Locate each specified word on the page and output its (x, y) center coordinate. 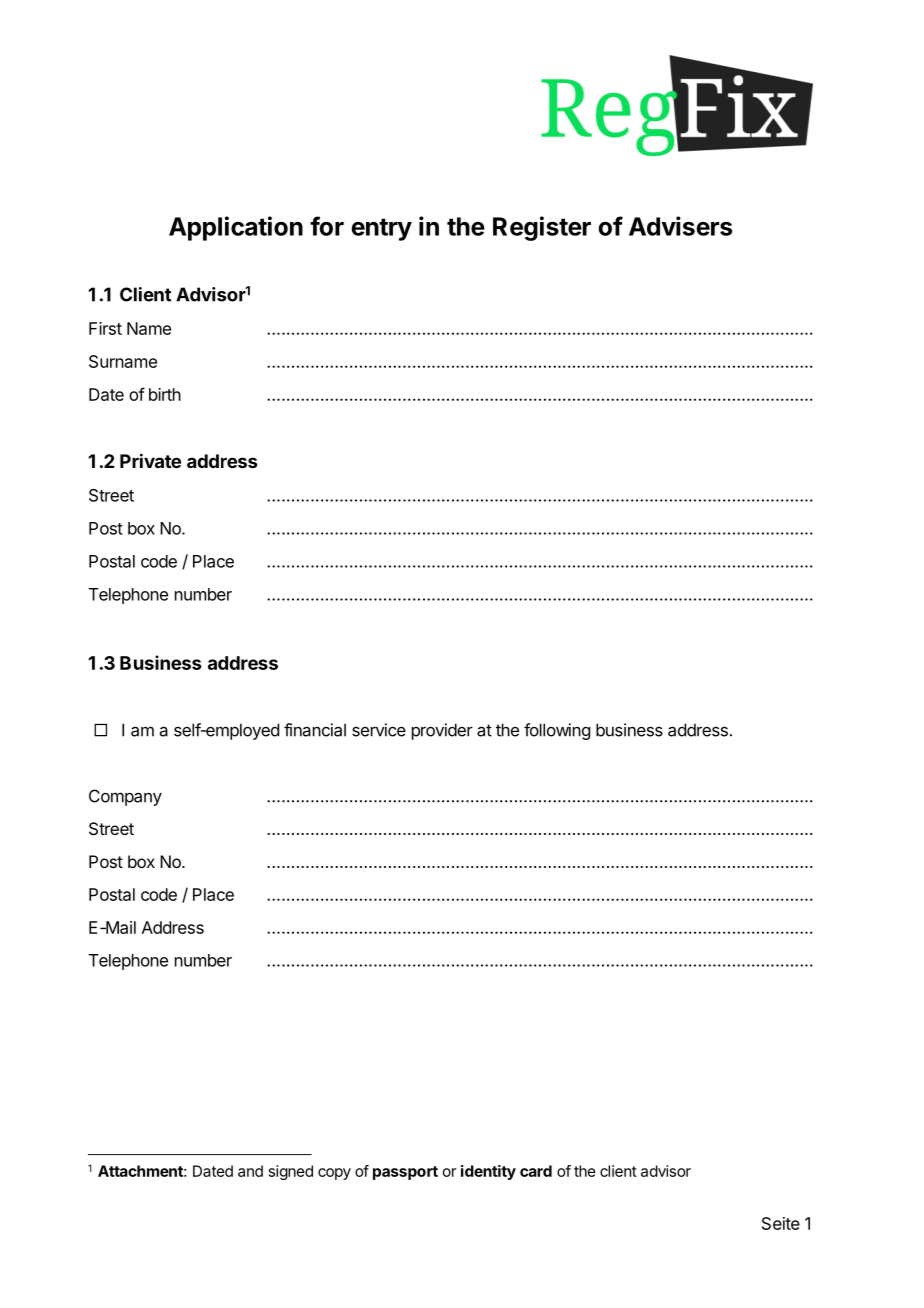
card (536, 1171)
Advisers (680, 226)
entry (381, 229)
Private (150, 460)
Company (125, 797)
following (557, 731)
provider (442, 731)
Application (236, 228)
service (379, 730)
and (250, 1171)
